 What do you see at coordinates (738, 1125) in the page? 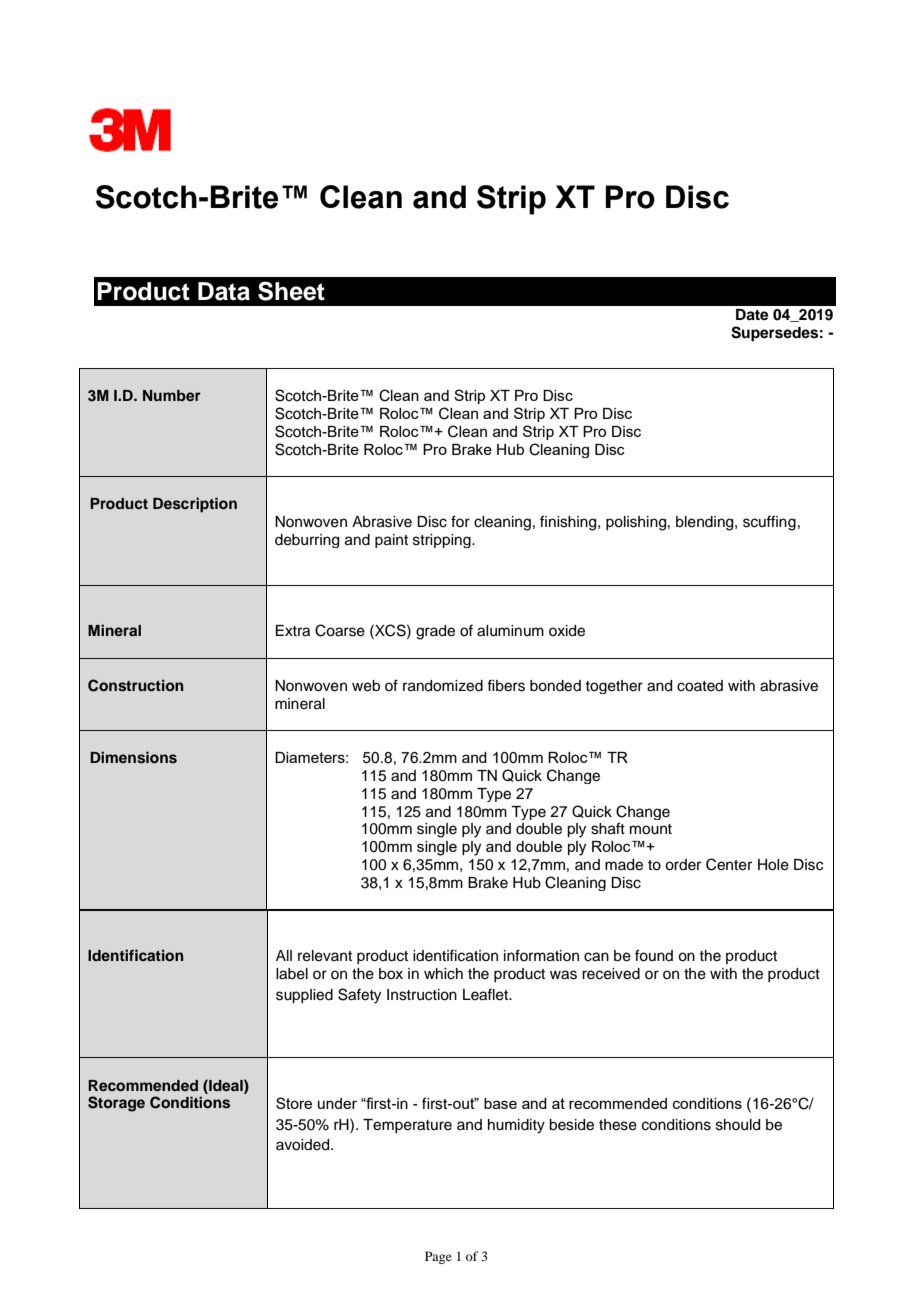
I see `should` at bounding box center [738, 1125].
